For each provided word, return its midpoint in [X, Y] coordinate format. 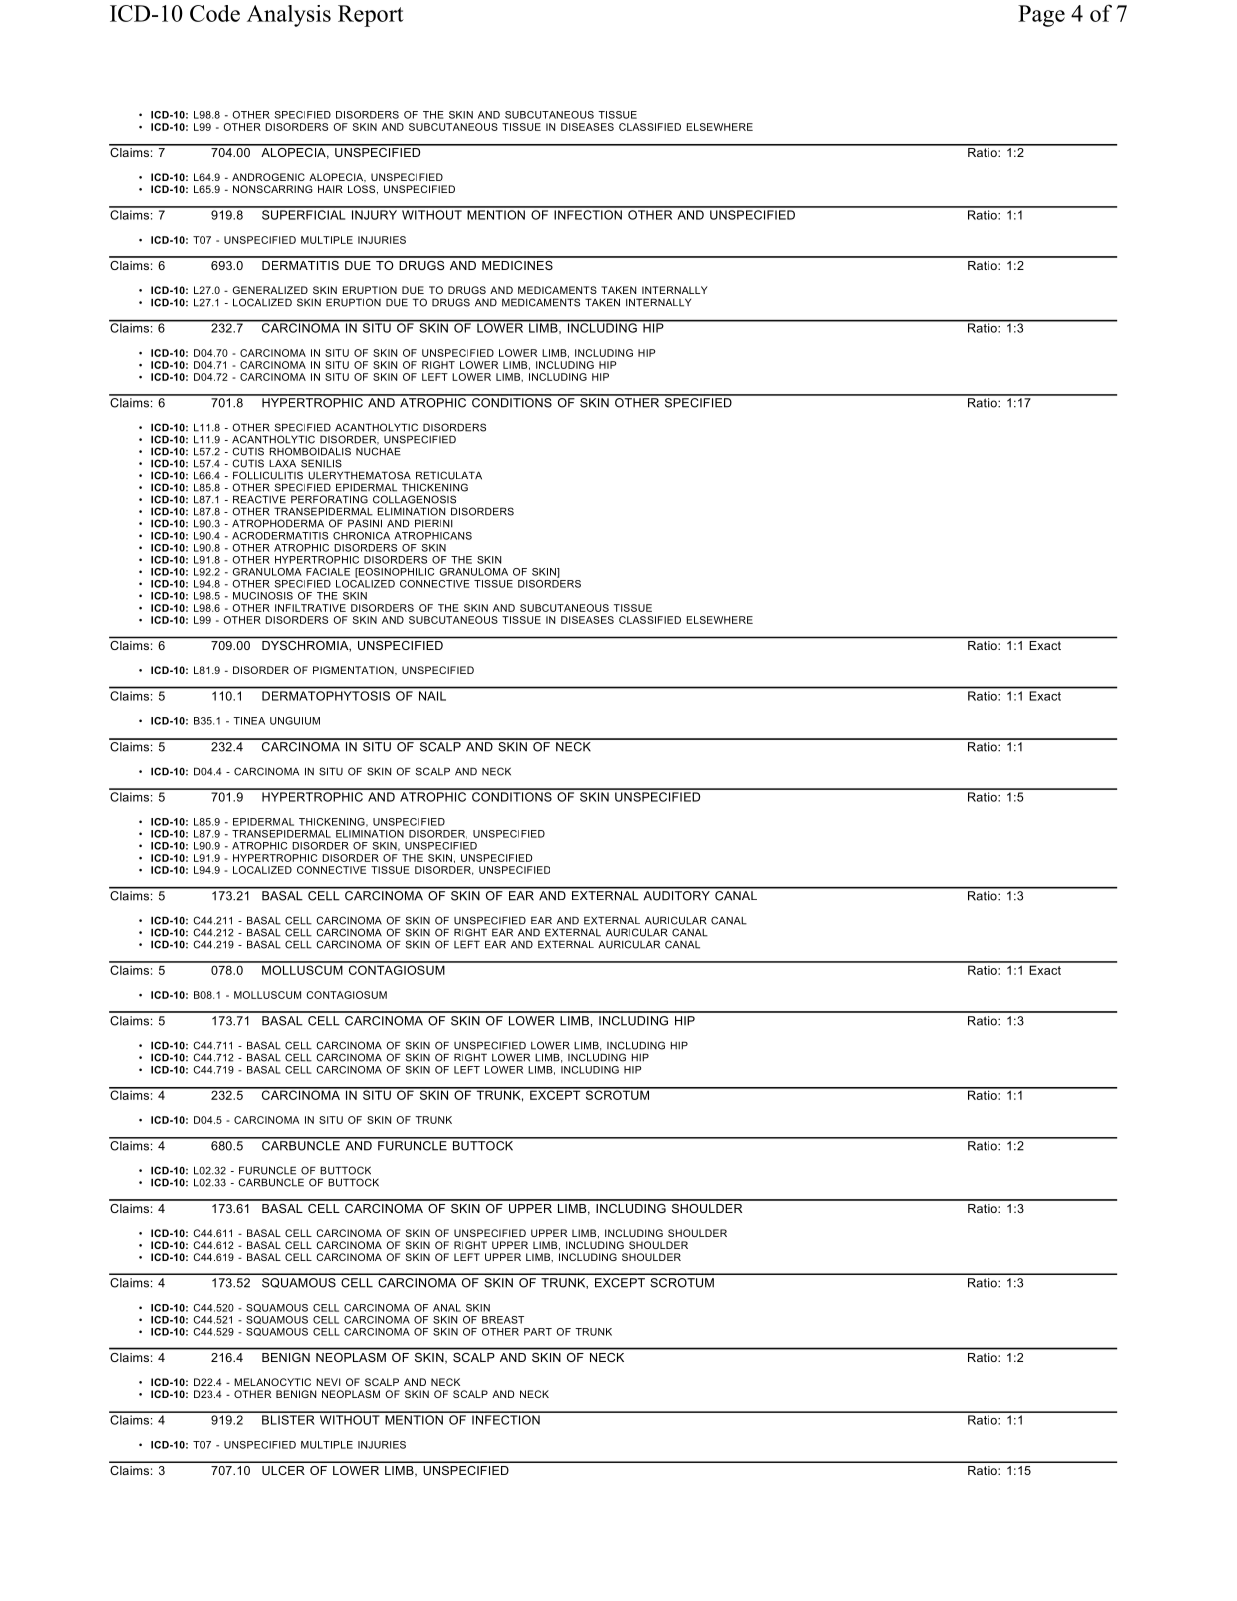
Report [371, 16]
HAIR [330, 189]
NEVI [328, 1382]
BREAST [503, 1320]
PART [538, 1332]
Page [1041, 16]
